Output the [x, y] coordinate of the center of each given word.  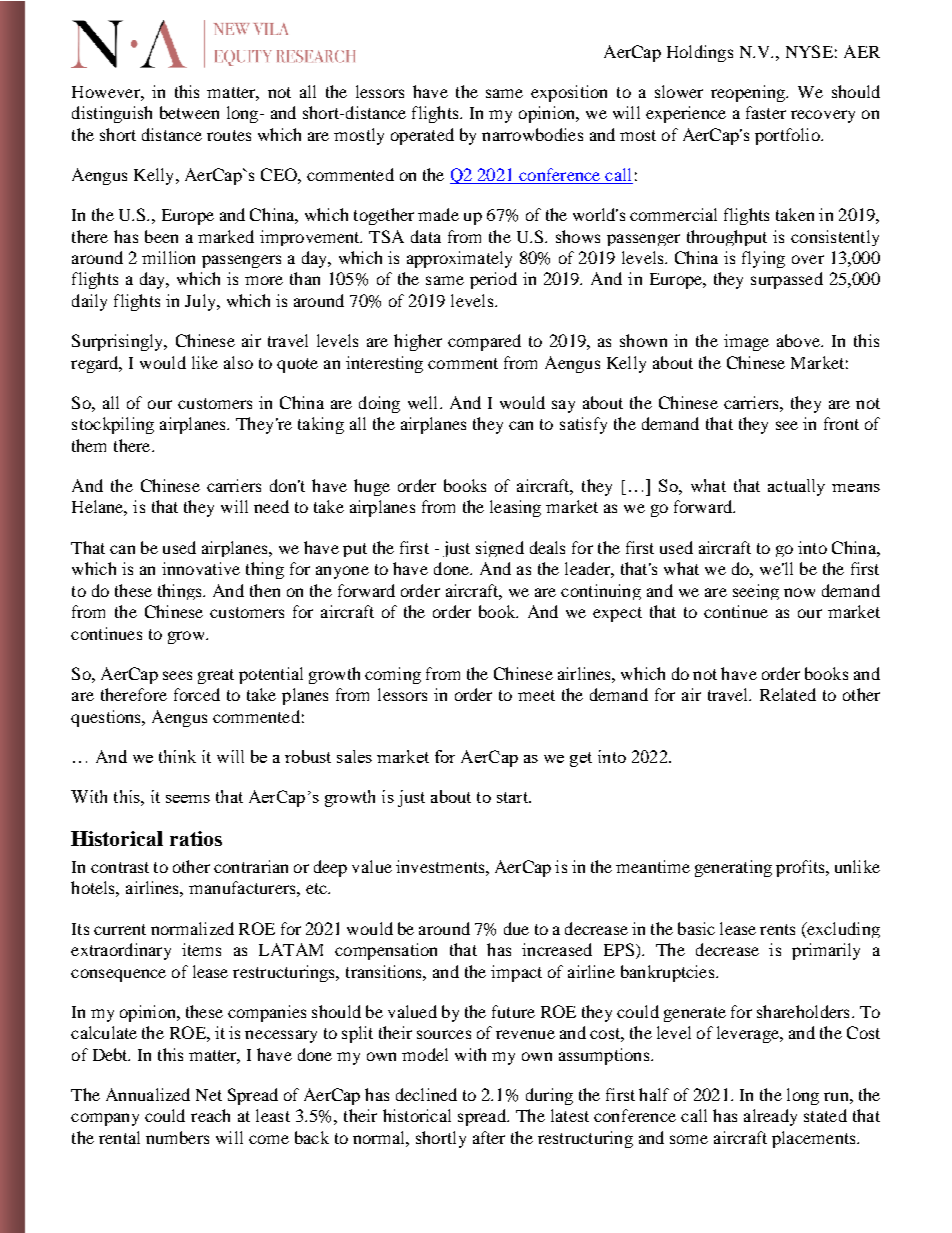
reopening [749, 93]
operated [422, 136]
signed [500, 549]
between [189, 112]
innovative [201, 568]
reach [210, 1115]
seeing [756, 592]
